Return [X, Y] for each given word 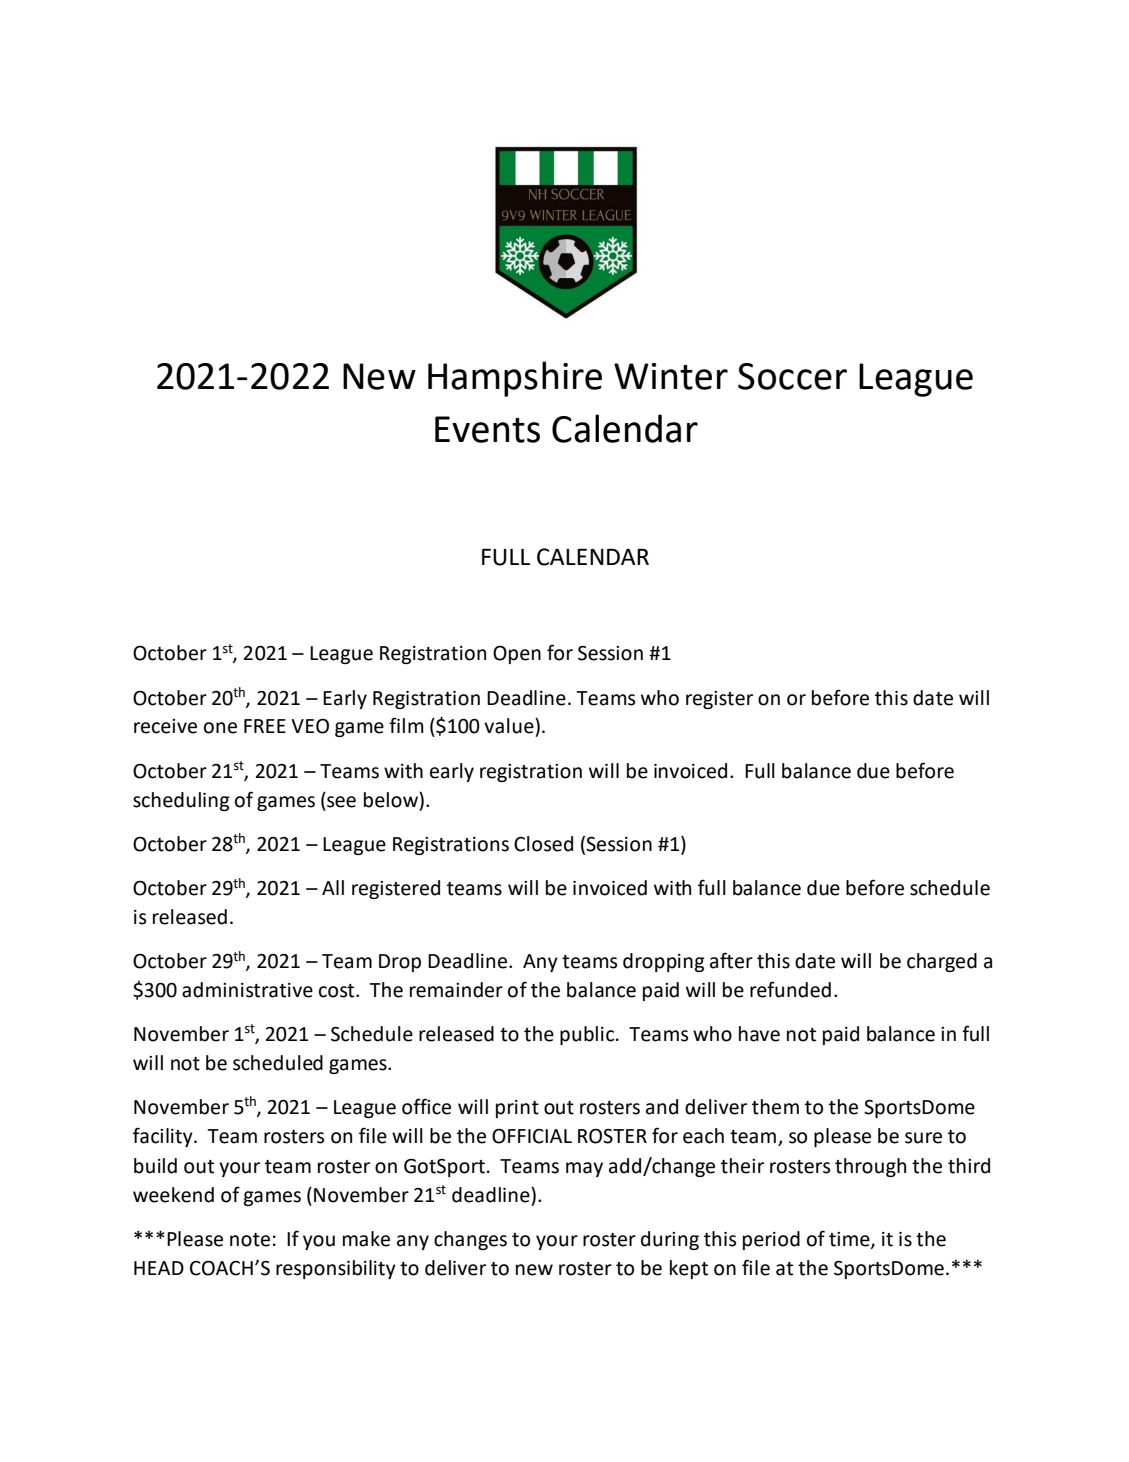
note [250, 1240]
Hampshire [515, 379]
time [850, 1240]
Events [487, 429]
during [670, 1240]
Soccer [792, 376]
